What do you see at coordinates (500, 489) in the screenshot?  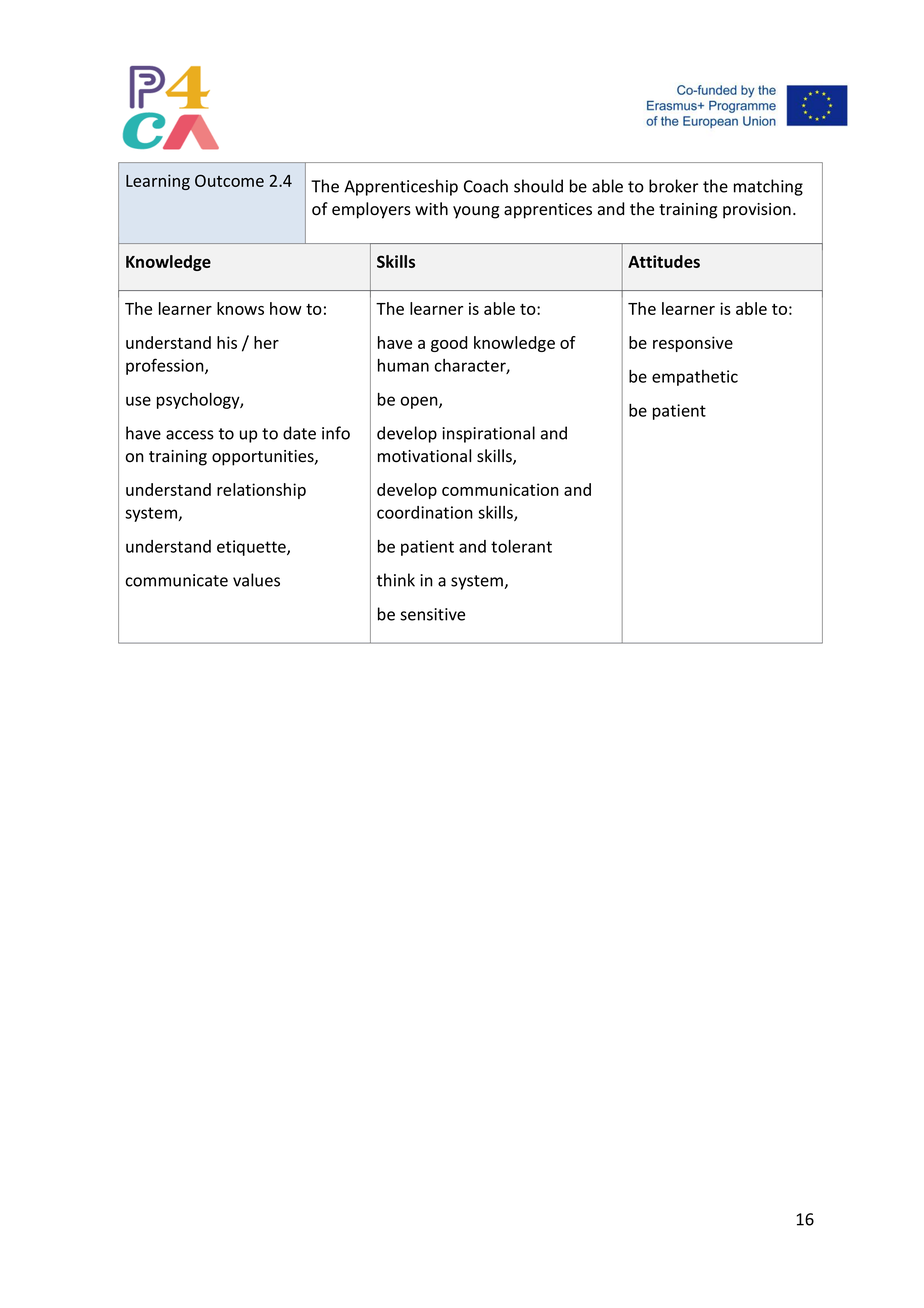 I see `communication` at bounding box center [500, 489].
